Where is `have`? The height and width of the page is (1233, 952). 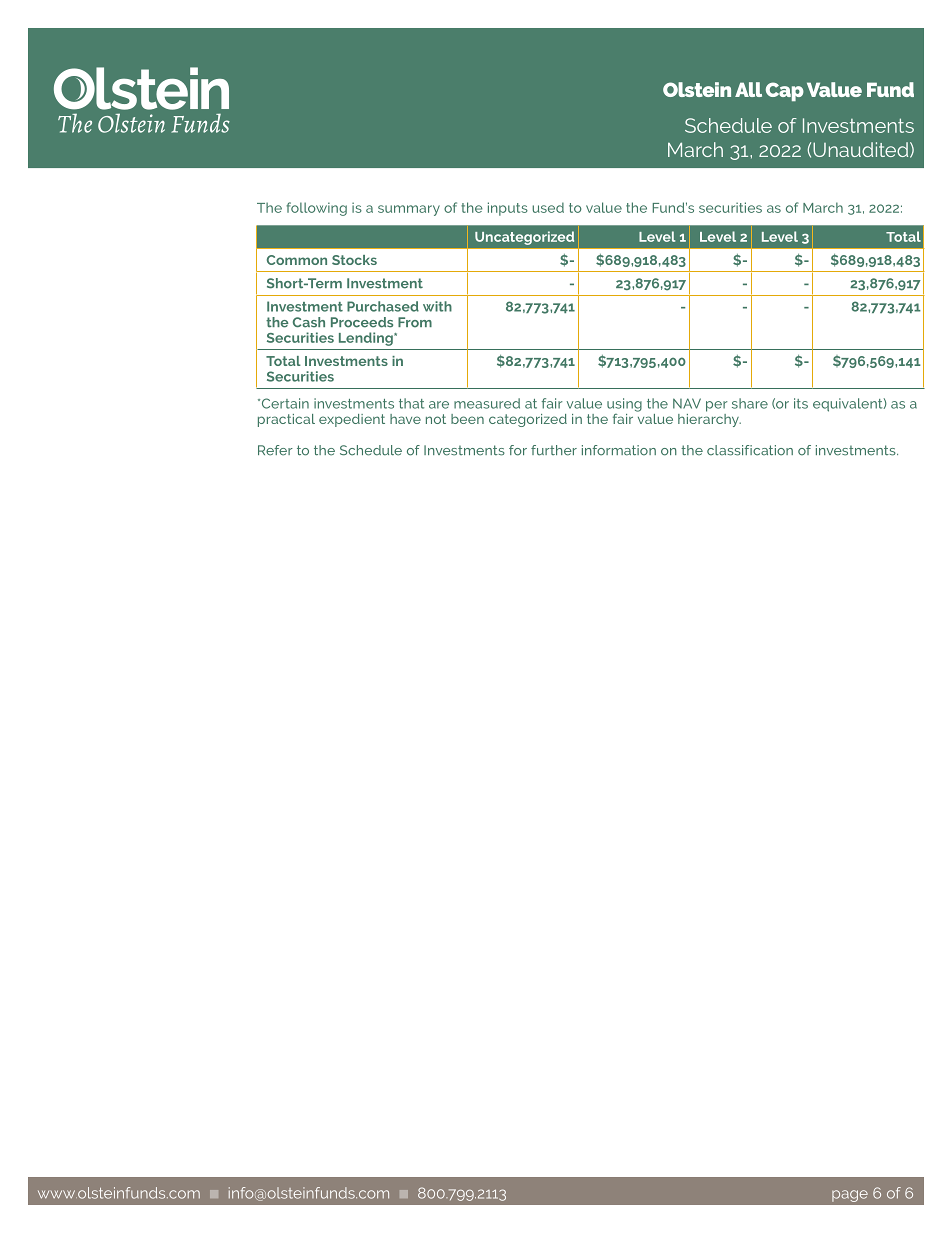 have is located at coordinates (405, 419).
